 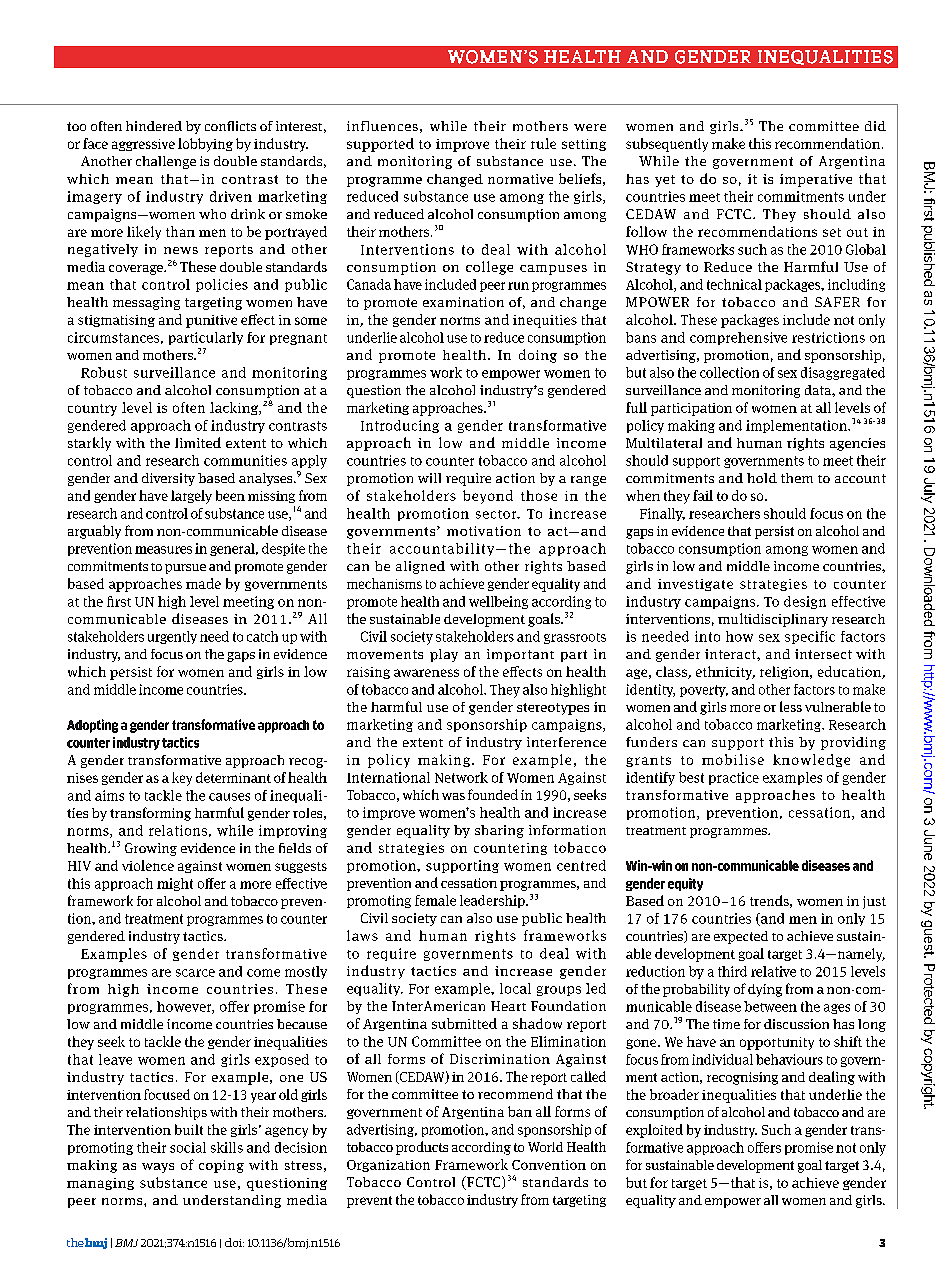 What do you see at coordinates (435, 900) in the screenshot?
I see `female` at bounding box center [435, 900].
